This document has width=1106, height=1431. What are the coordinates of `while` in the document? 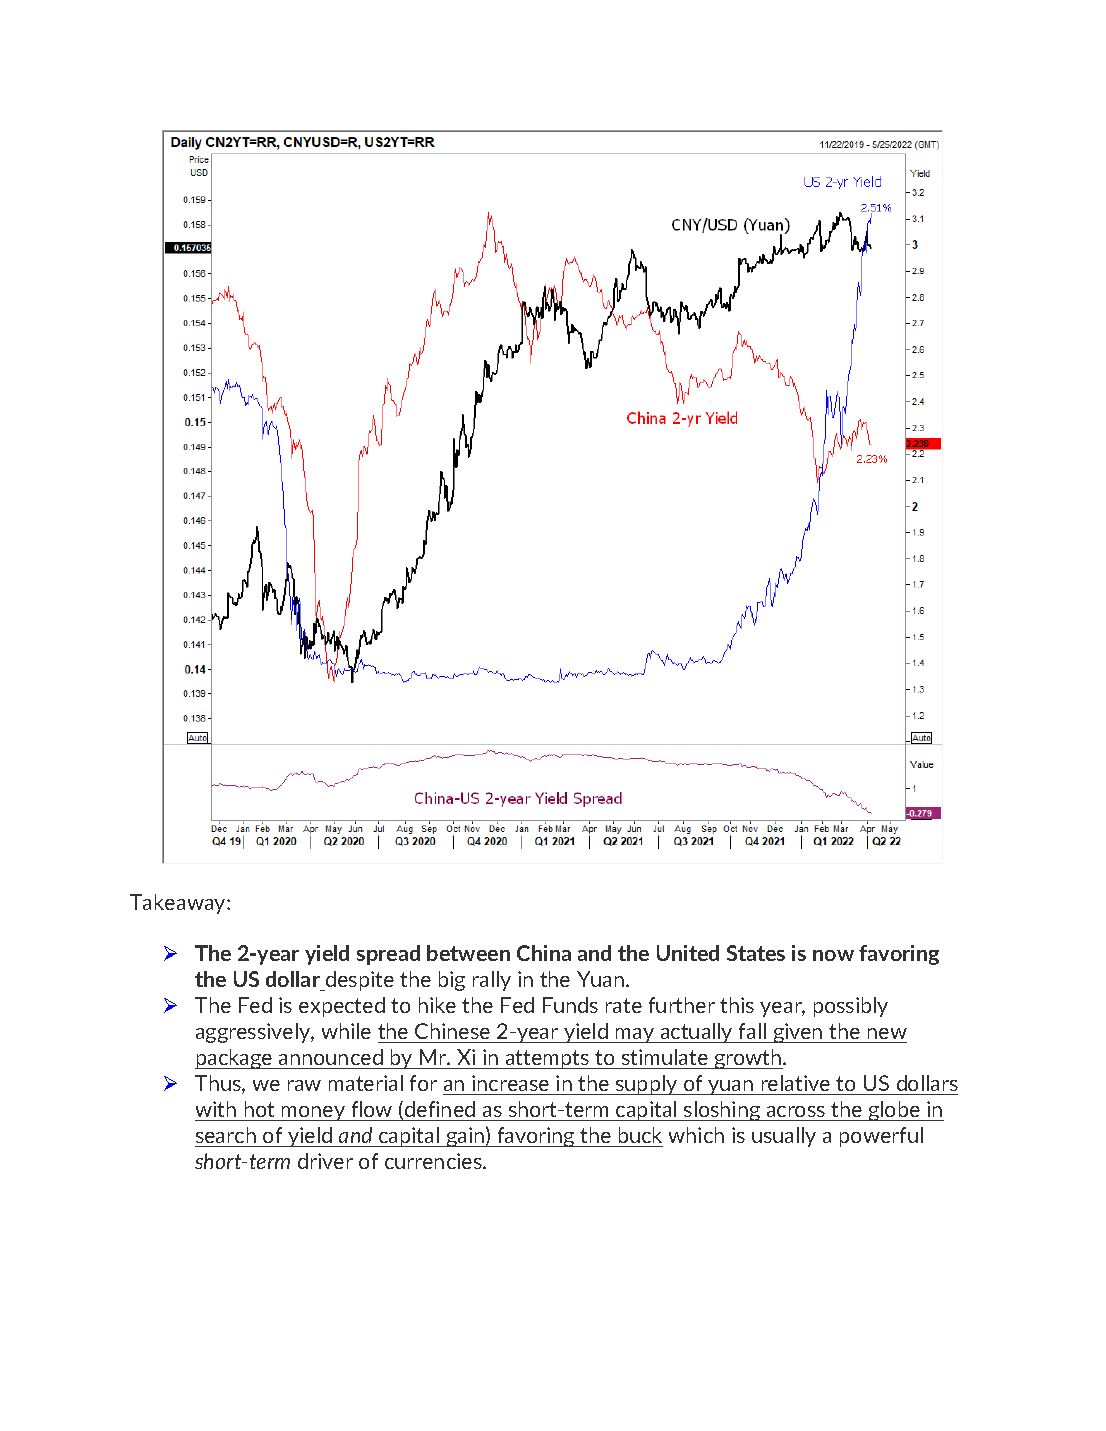 It's located at (346, 1031).
